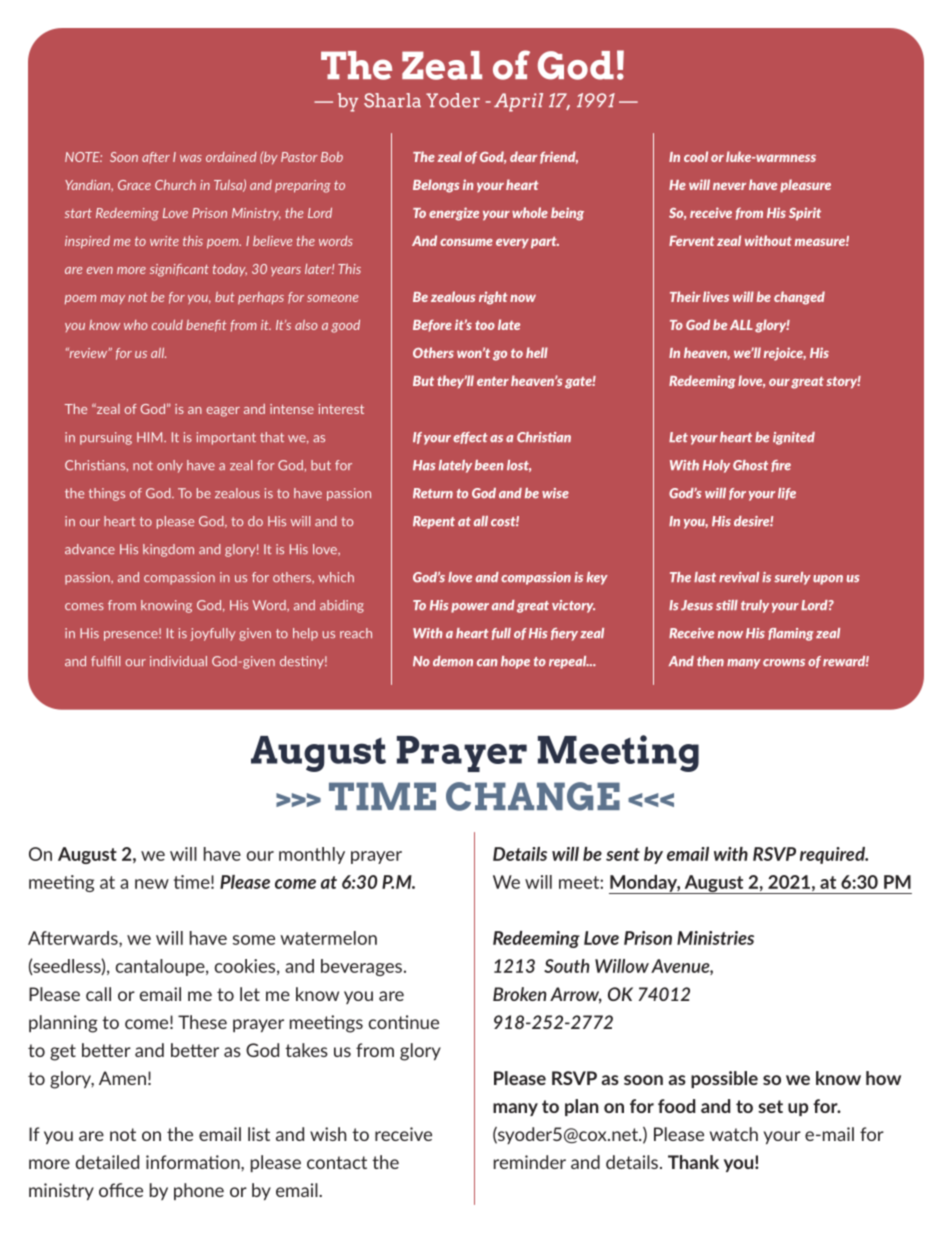 The height and width of the screenshot is (1233, 952). What do you see at coordinates (530, 1162) in the screenshot?
I see `reminder` at bounding box center [530, 1162].
